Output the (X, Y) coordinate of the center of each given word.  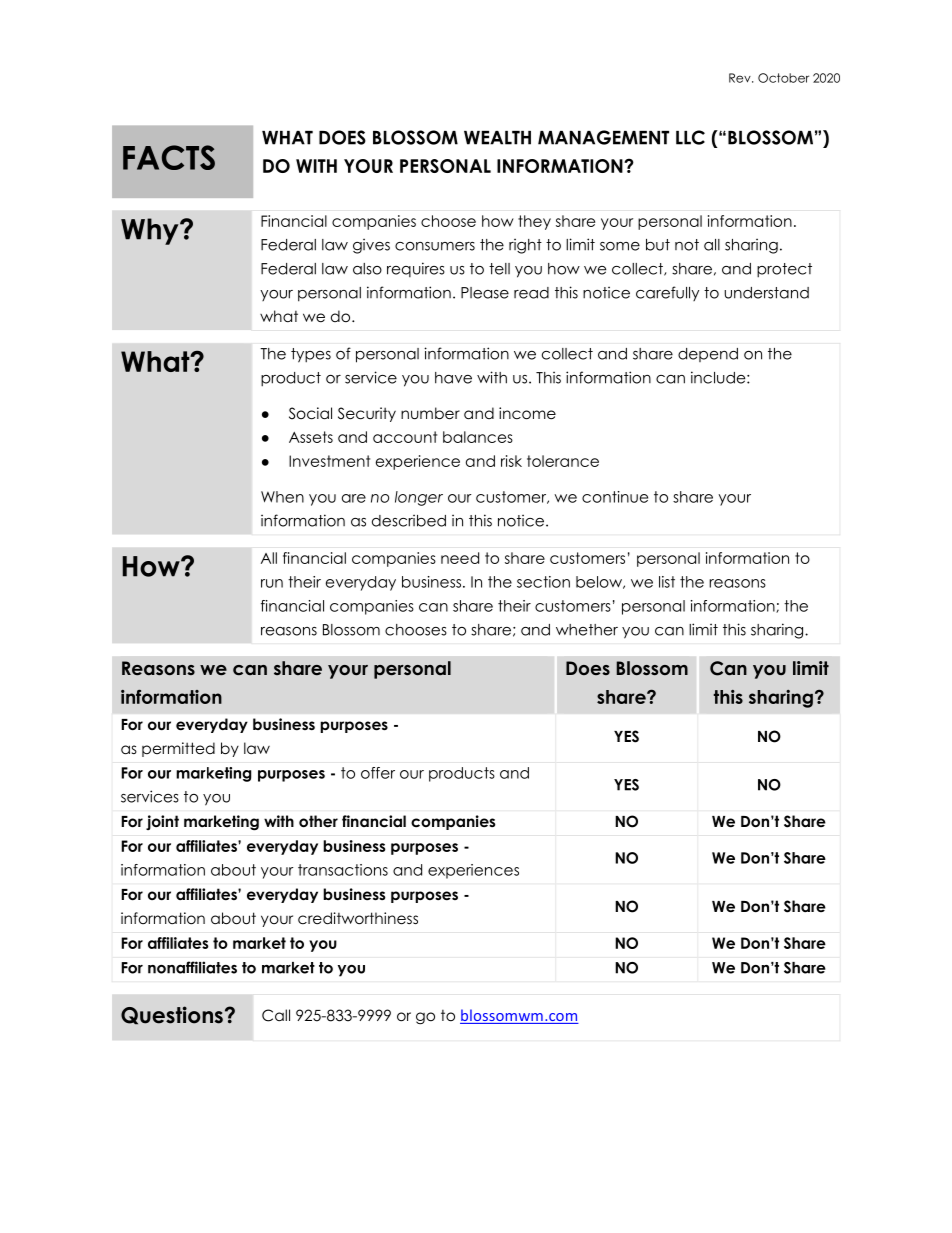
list (667, 582)
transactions (343, 870)
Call (276, 1015)
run (272, 583)
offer (378, 773)
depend (708, 355)
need (460, 558)
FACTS (169, 157)
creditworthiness (358, 918)
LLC (690, 137)
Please (485, 293)
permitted (178, 749)
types (311, 355)
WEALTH (497, 138)
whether (587, 630)
